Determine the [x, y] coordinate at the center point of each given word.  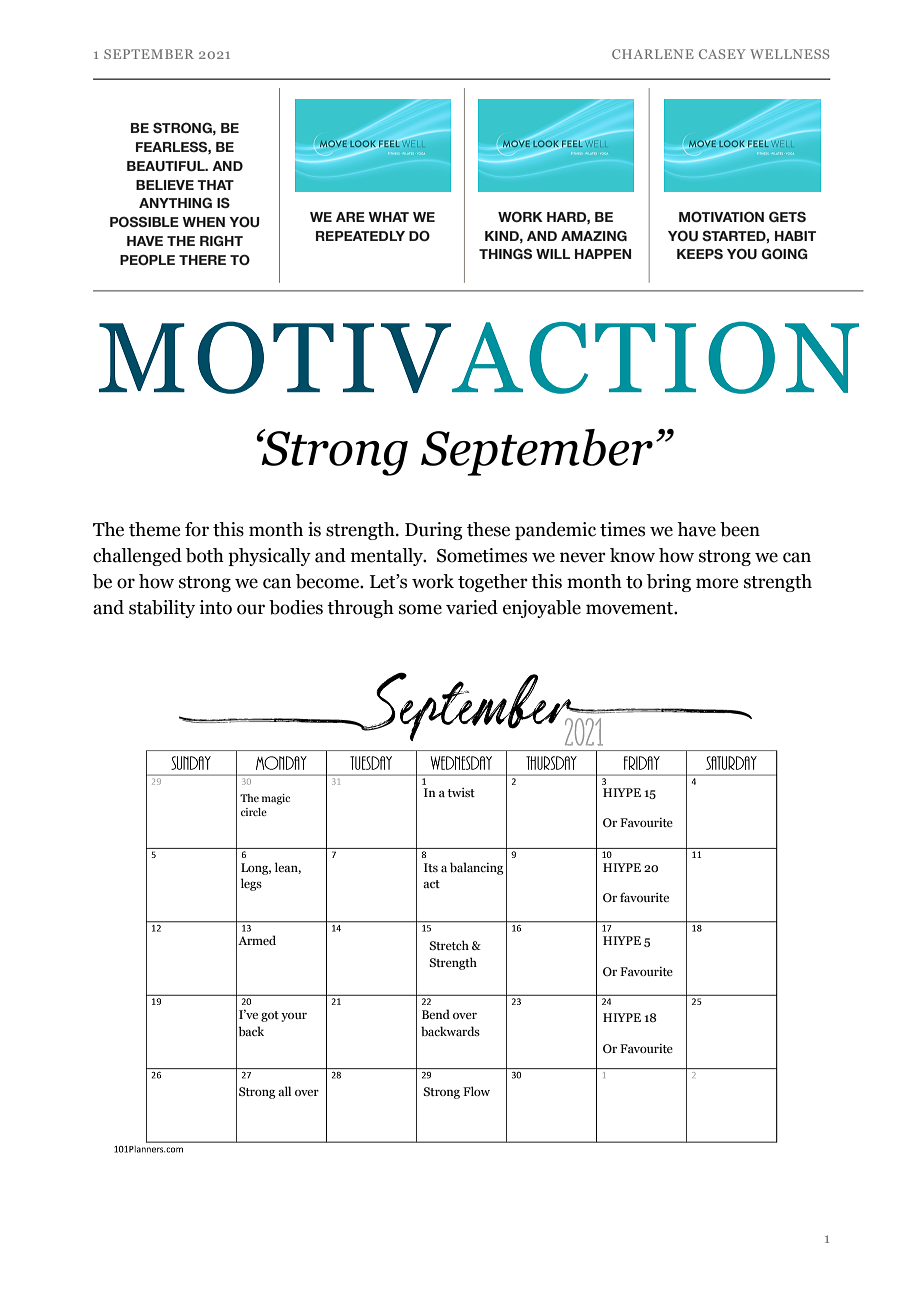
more [717, 583]
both [205, 555]
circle [254, 812]
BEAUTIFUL [167, 166]
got [270, 1016]
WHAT [388, 217]
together [493, 583]
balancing [476, 868]
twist [461, 792]
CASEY [722, 54]
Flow [476, 1091]
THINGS [505, 253]
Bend [436, 1014]
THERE [202, 260]
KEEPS [700, 253]
